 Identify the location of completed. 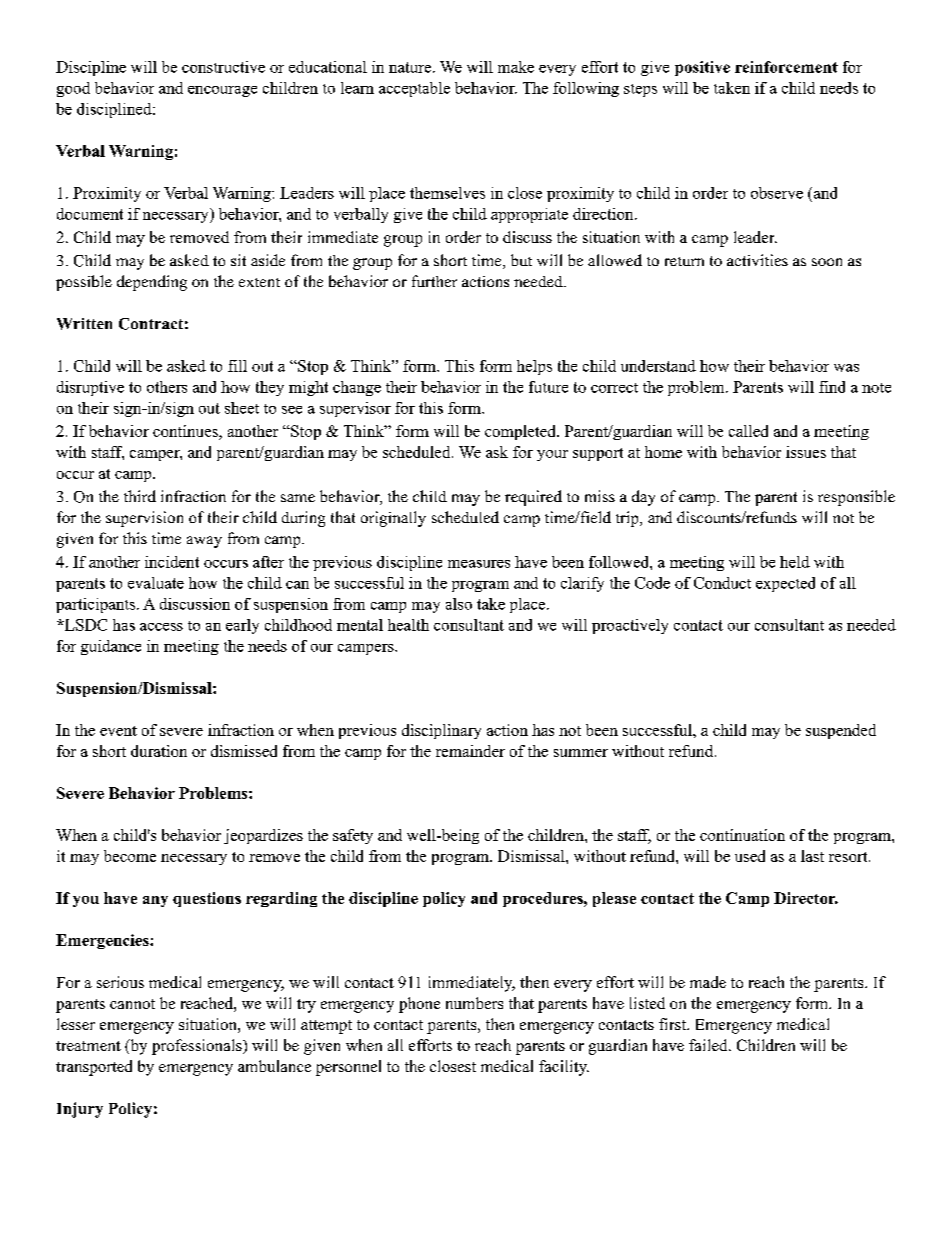
(521, 432).
